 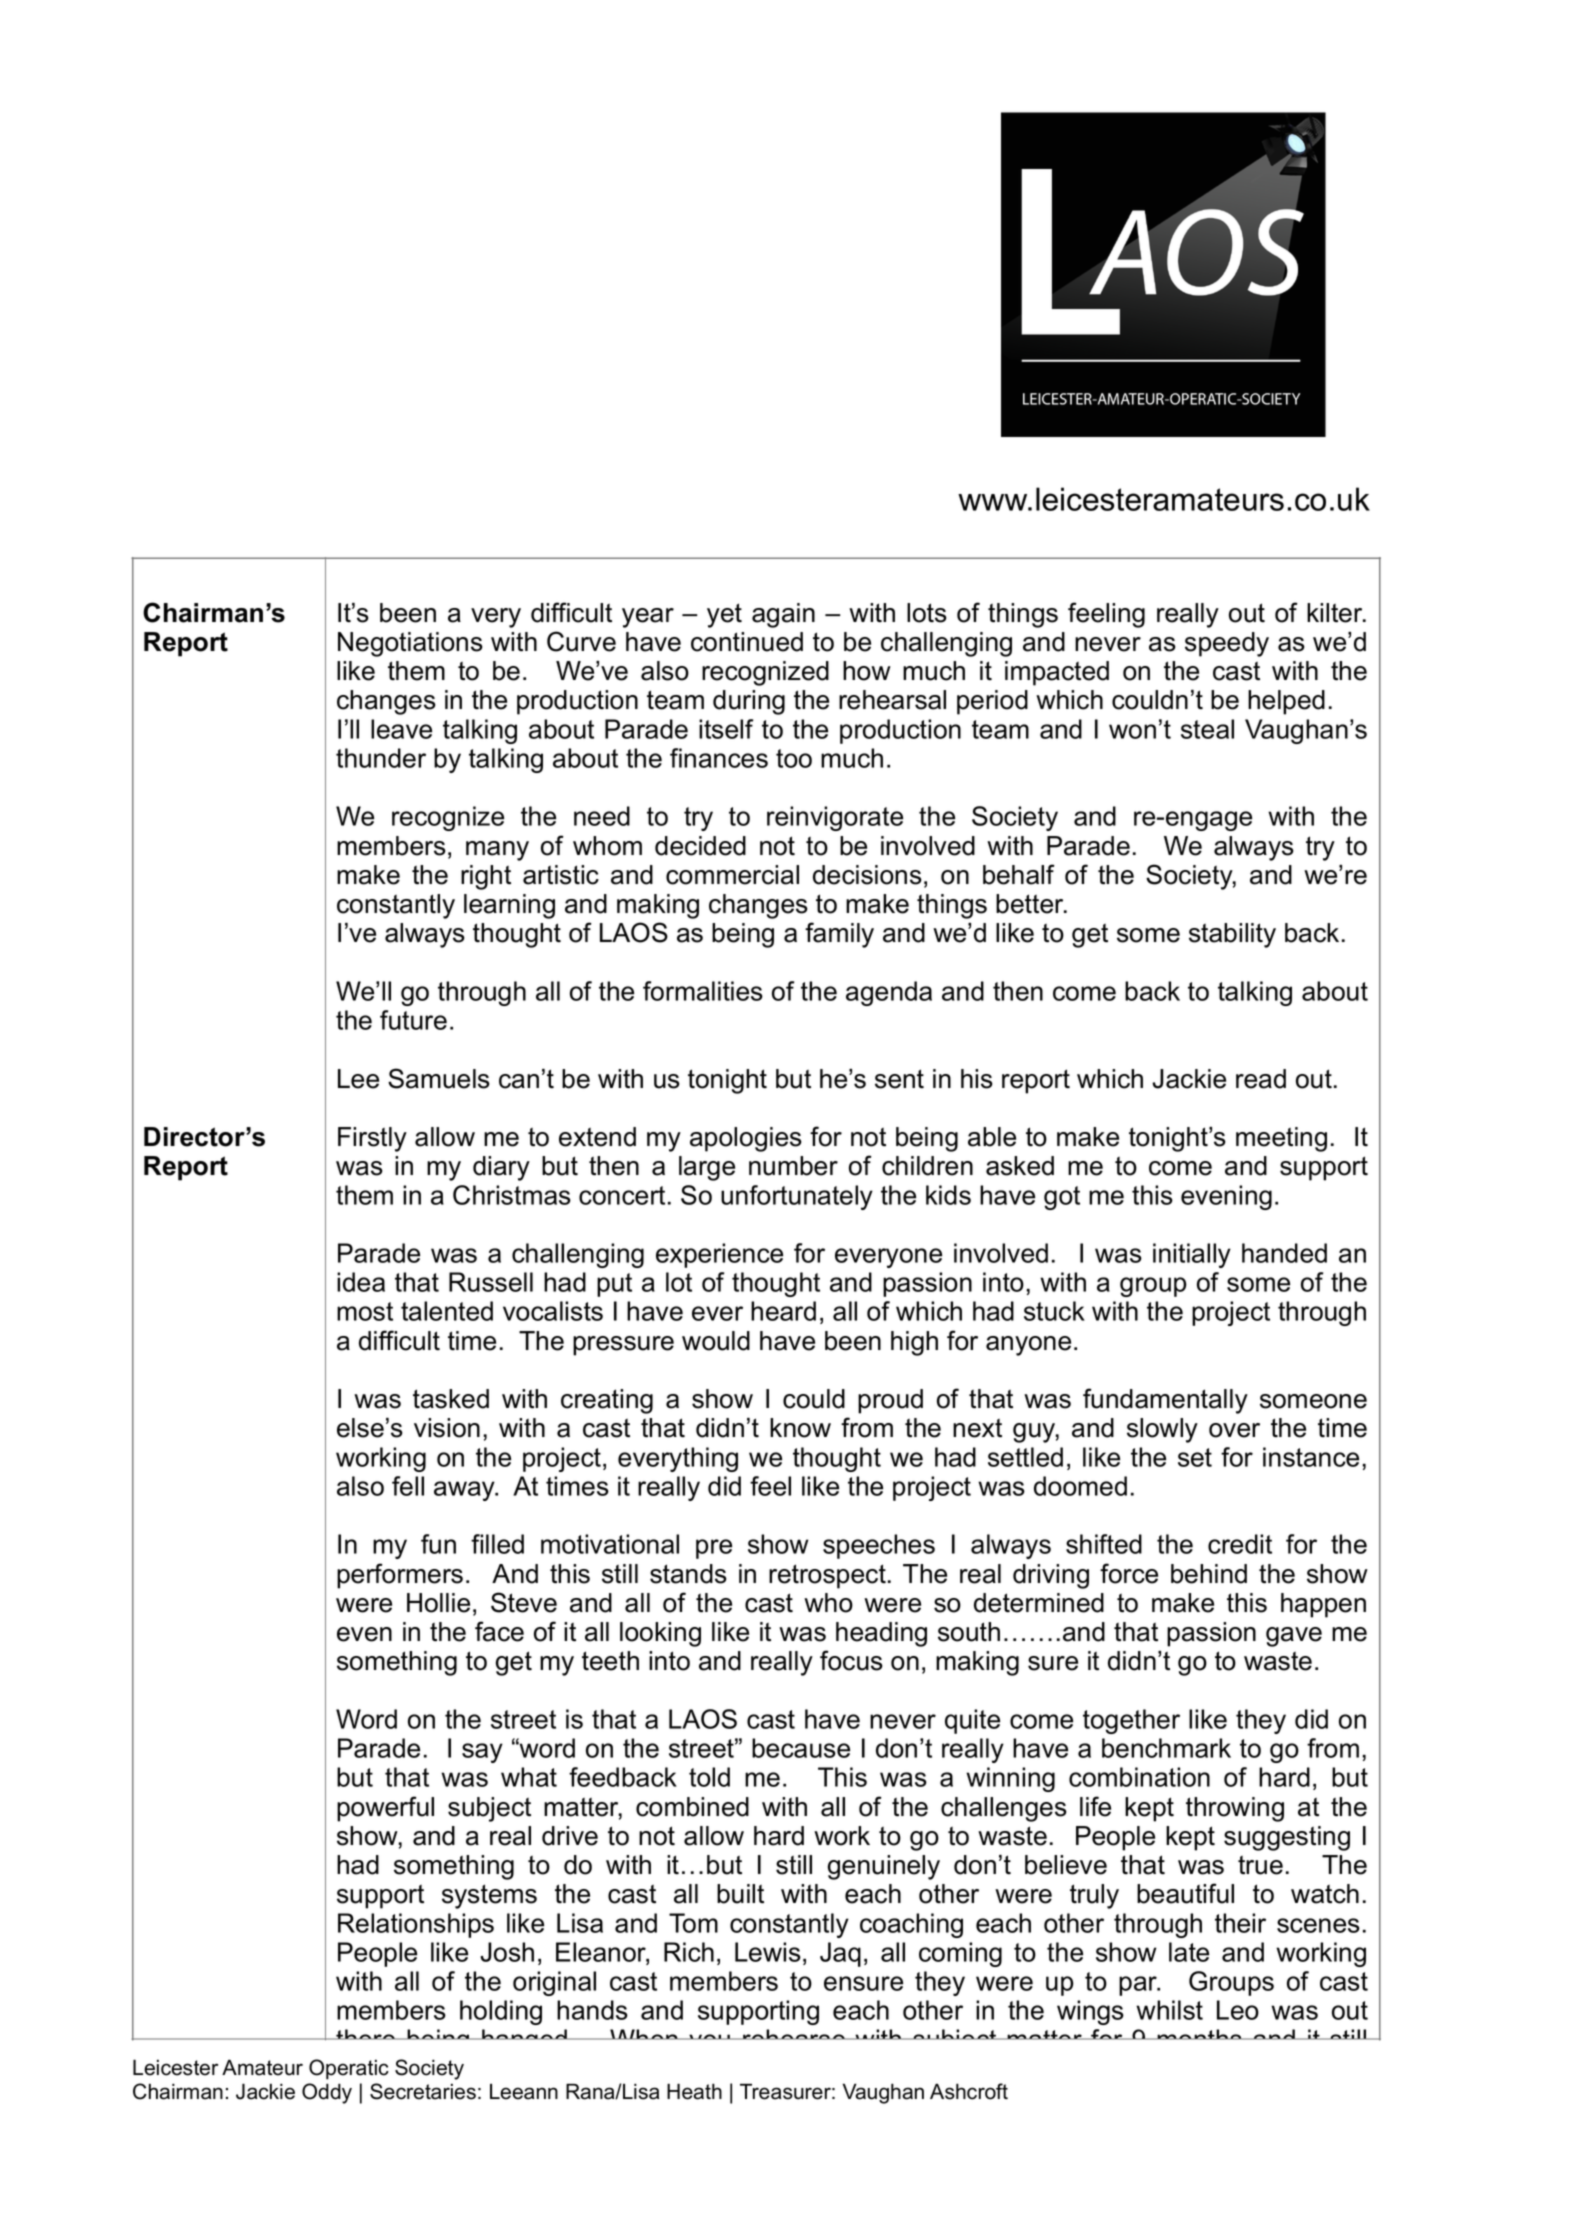 I want to click on Jaq, so click(x=840, y=1954).
